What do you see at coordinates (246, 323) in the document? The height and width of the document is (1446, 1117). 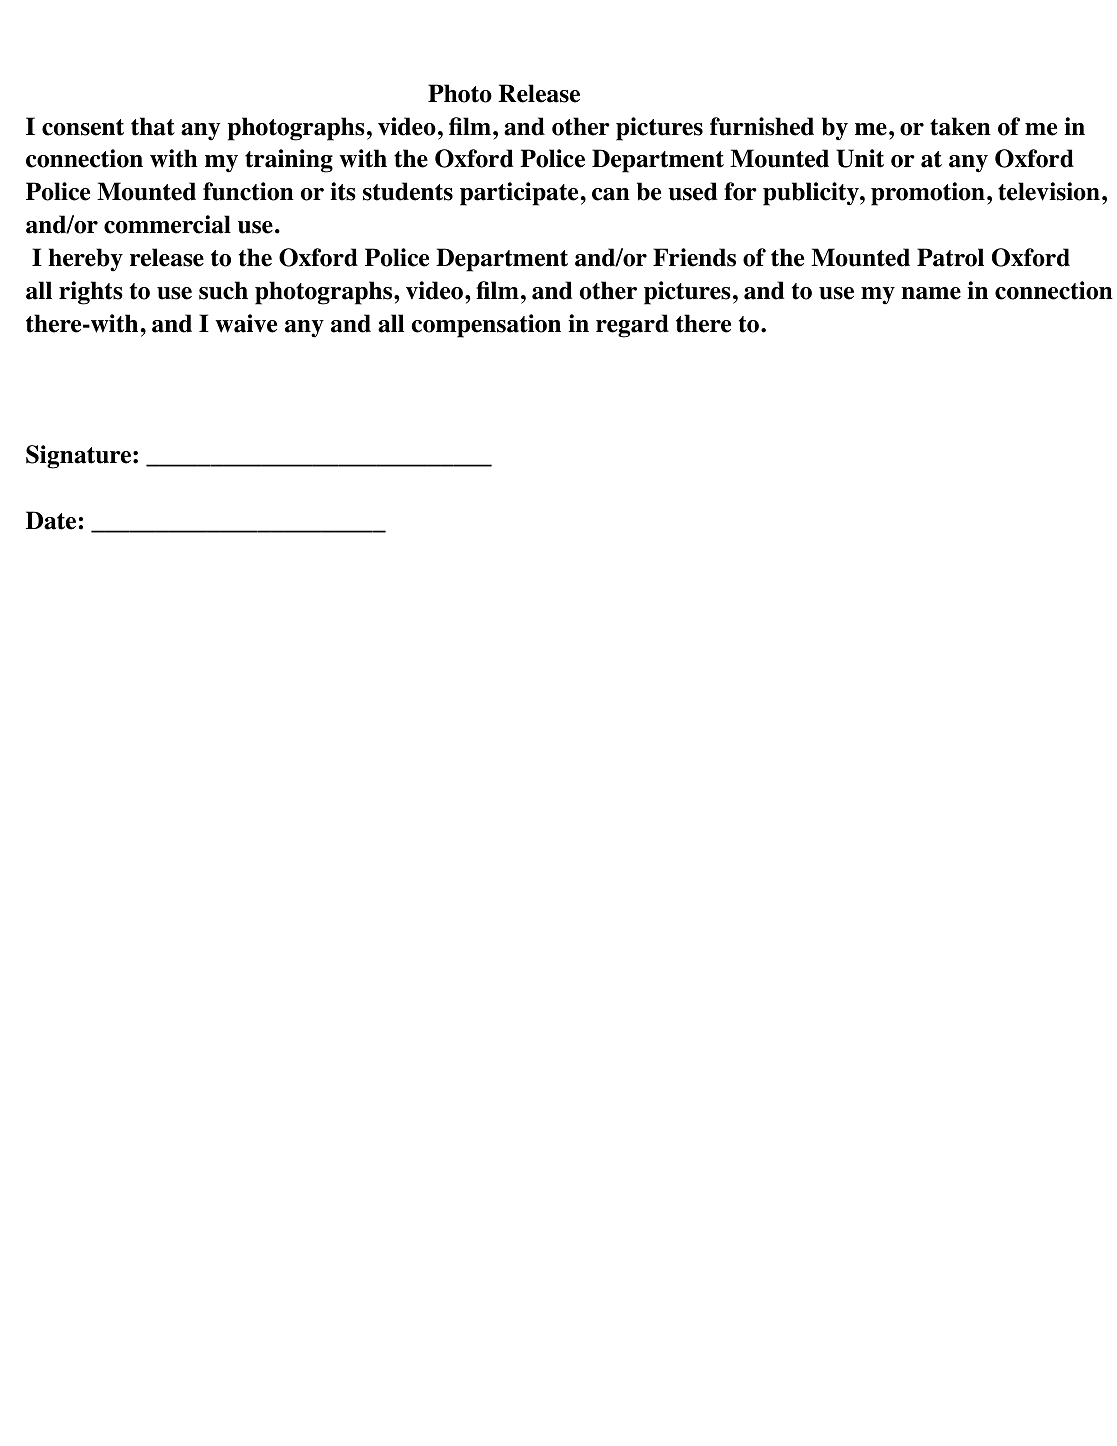 I see `waive` at bounding box center [246, 323].
